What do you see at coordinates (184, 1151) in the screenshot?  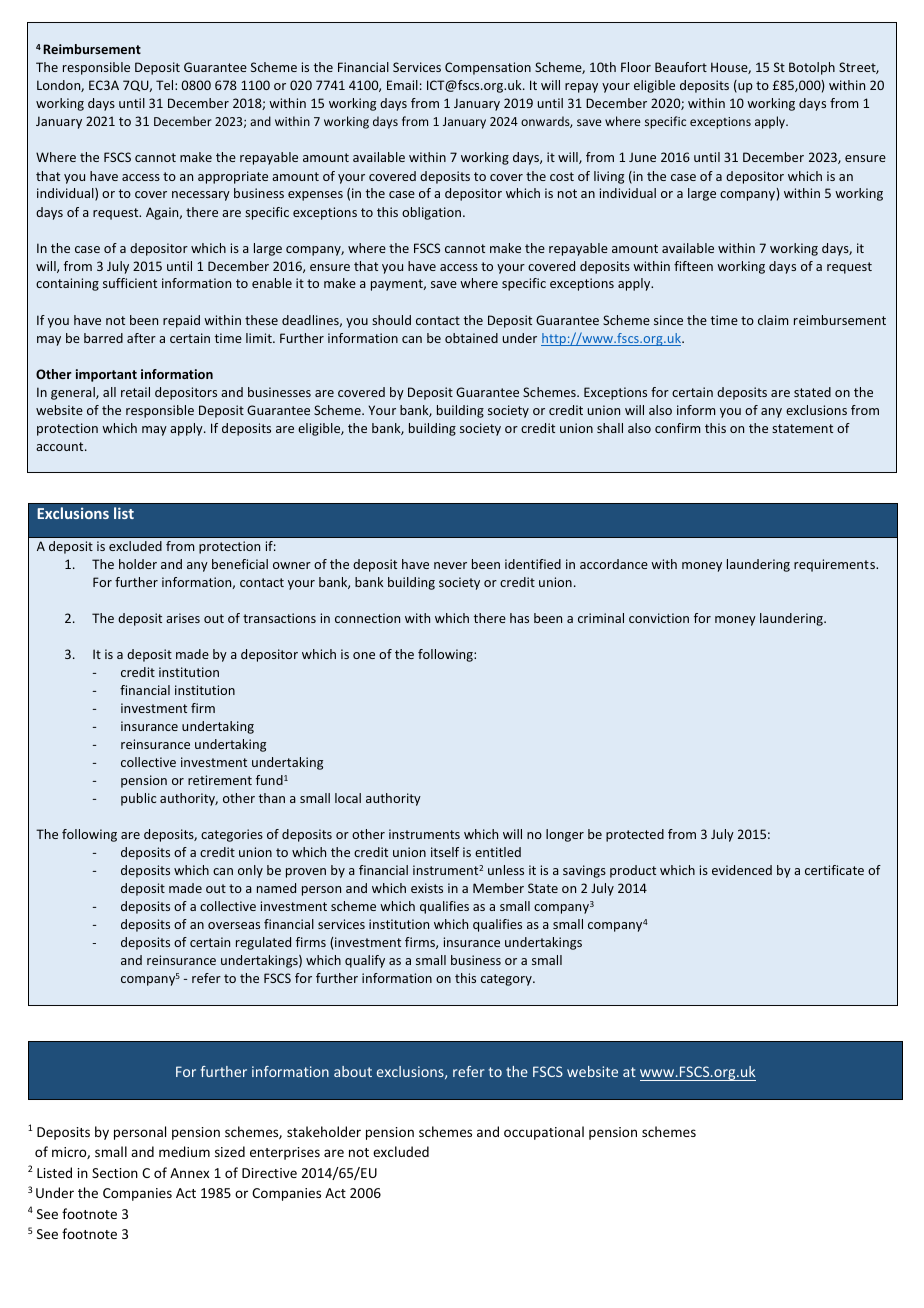 I see `medium` at bounding box center [184, 1151].
